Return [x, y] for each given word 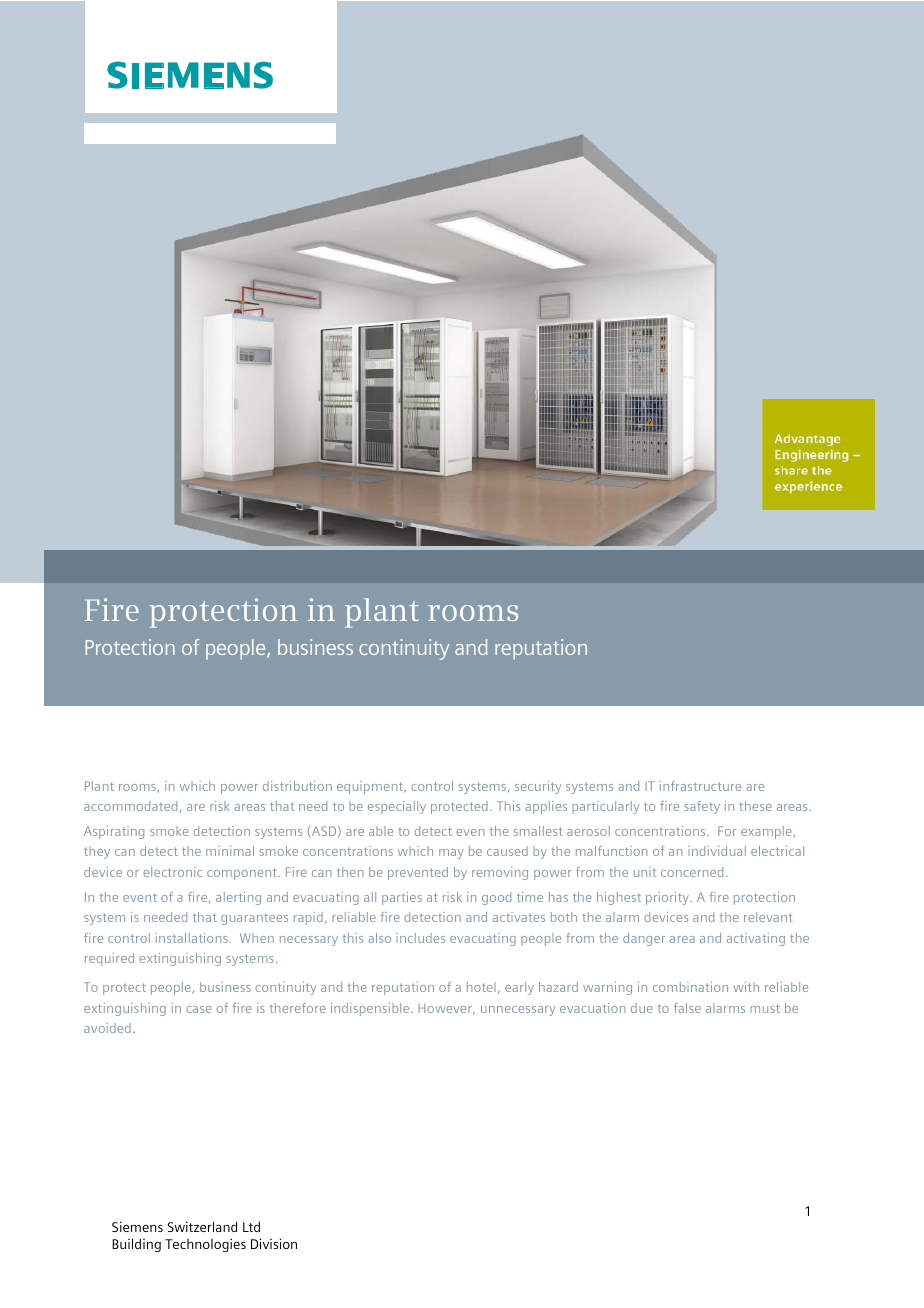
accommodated [130, 806]
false [687, 1008]
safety [702, 807]
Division [274, 1243]
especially [397, 807]
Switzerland [202, 1226]
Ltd [251, 1227]
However [446, 1009]
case [199, 1009]
